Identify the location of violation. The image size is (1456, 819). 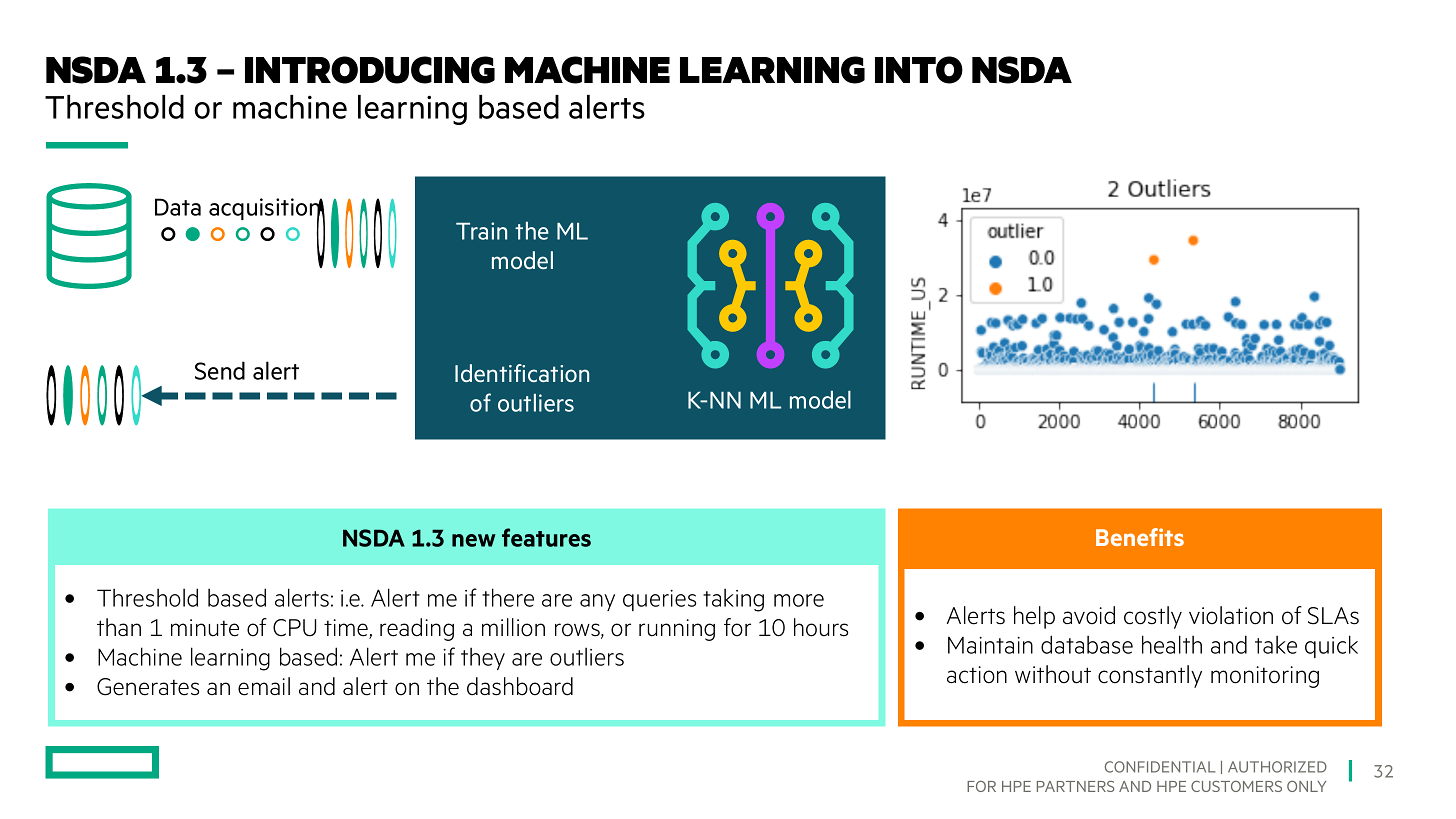
(1231, 615).
